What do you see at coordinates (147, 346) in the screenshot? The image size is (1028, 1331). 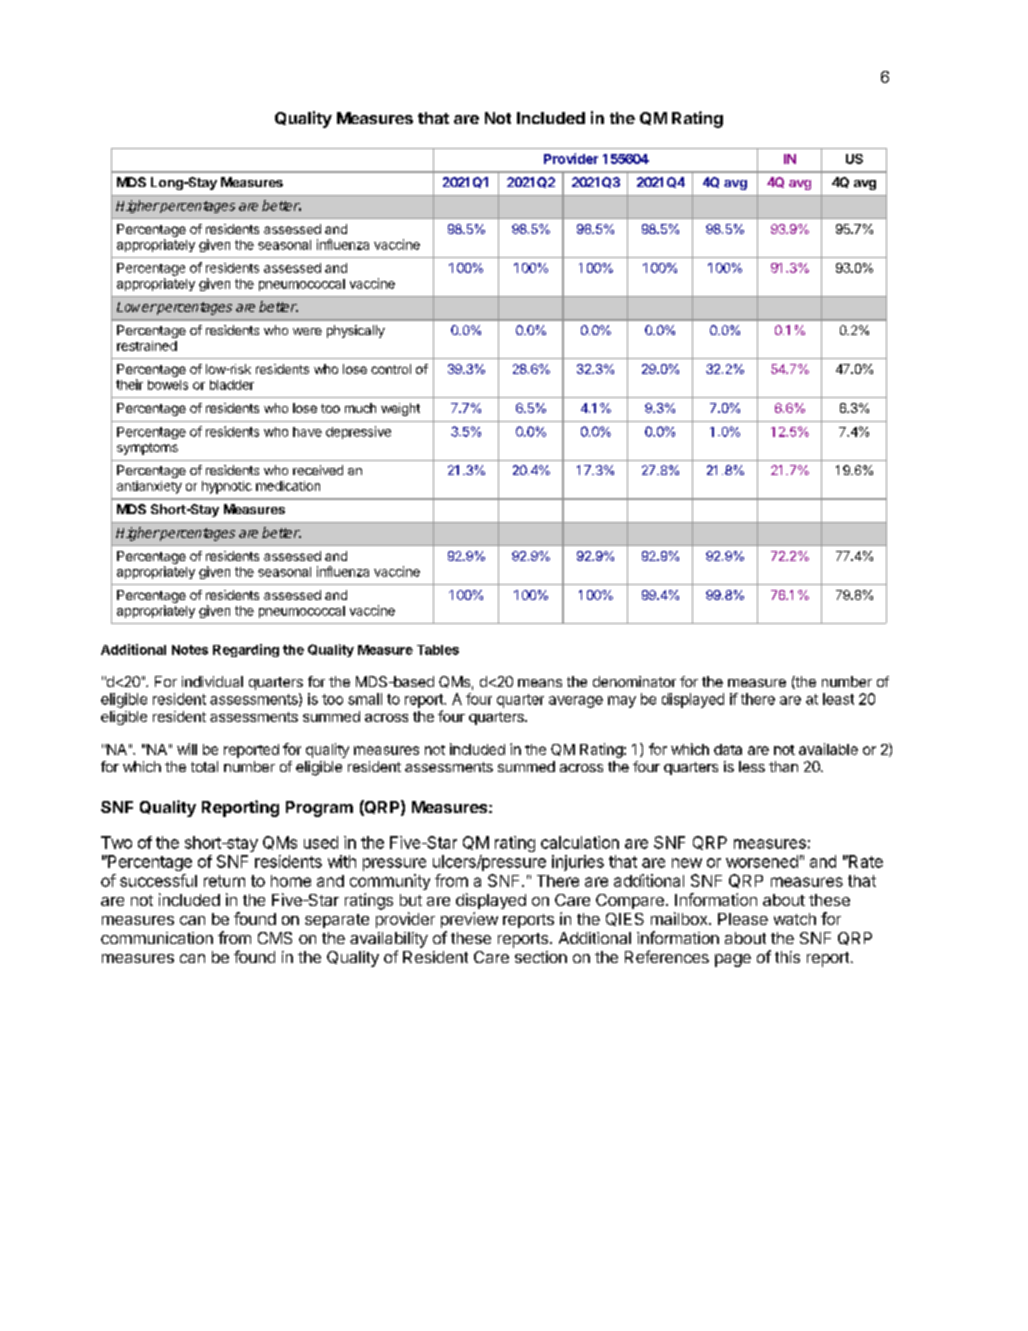 I see `restrained` at bounding box center [147, 346].
